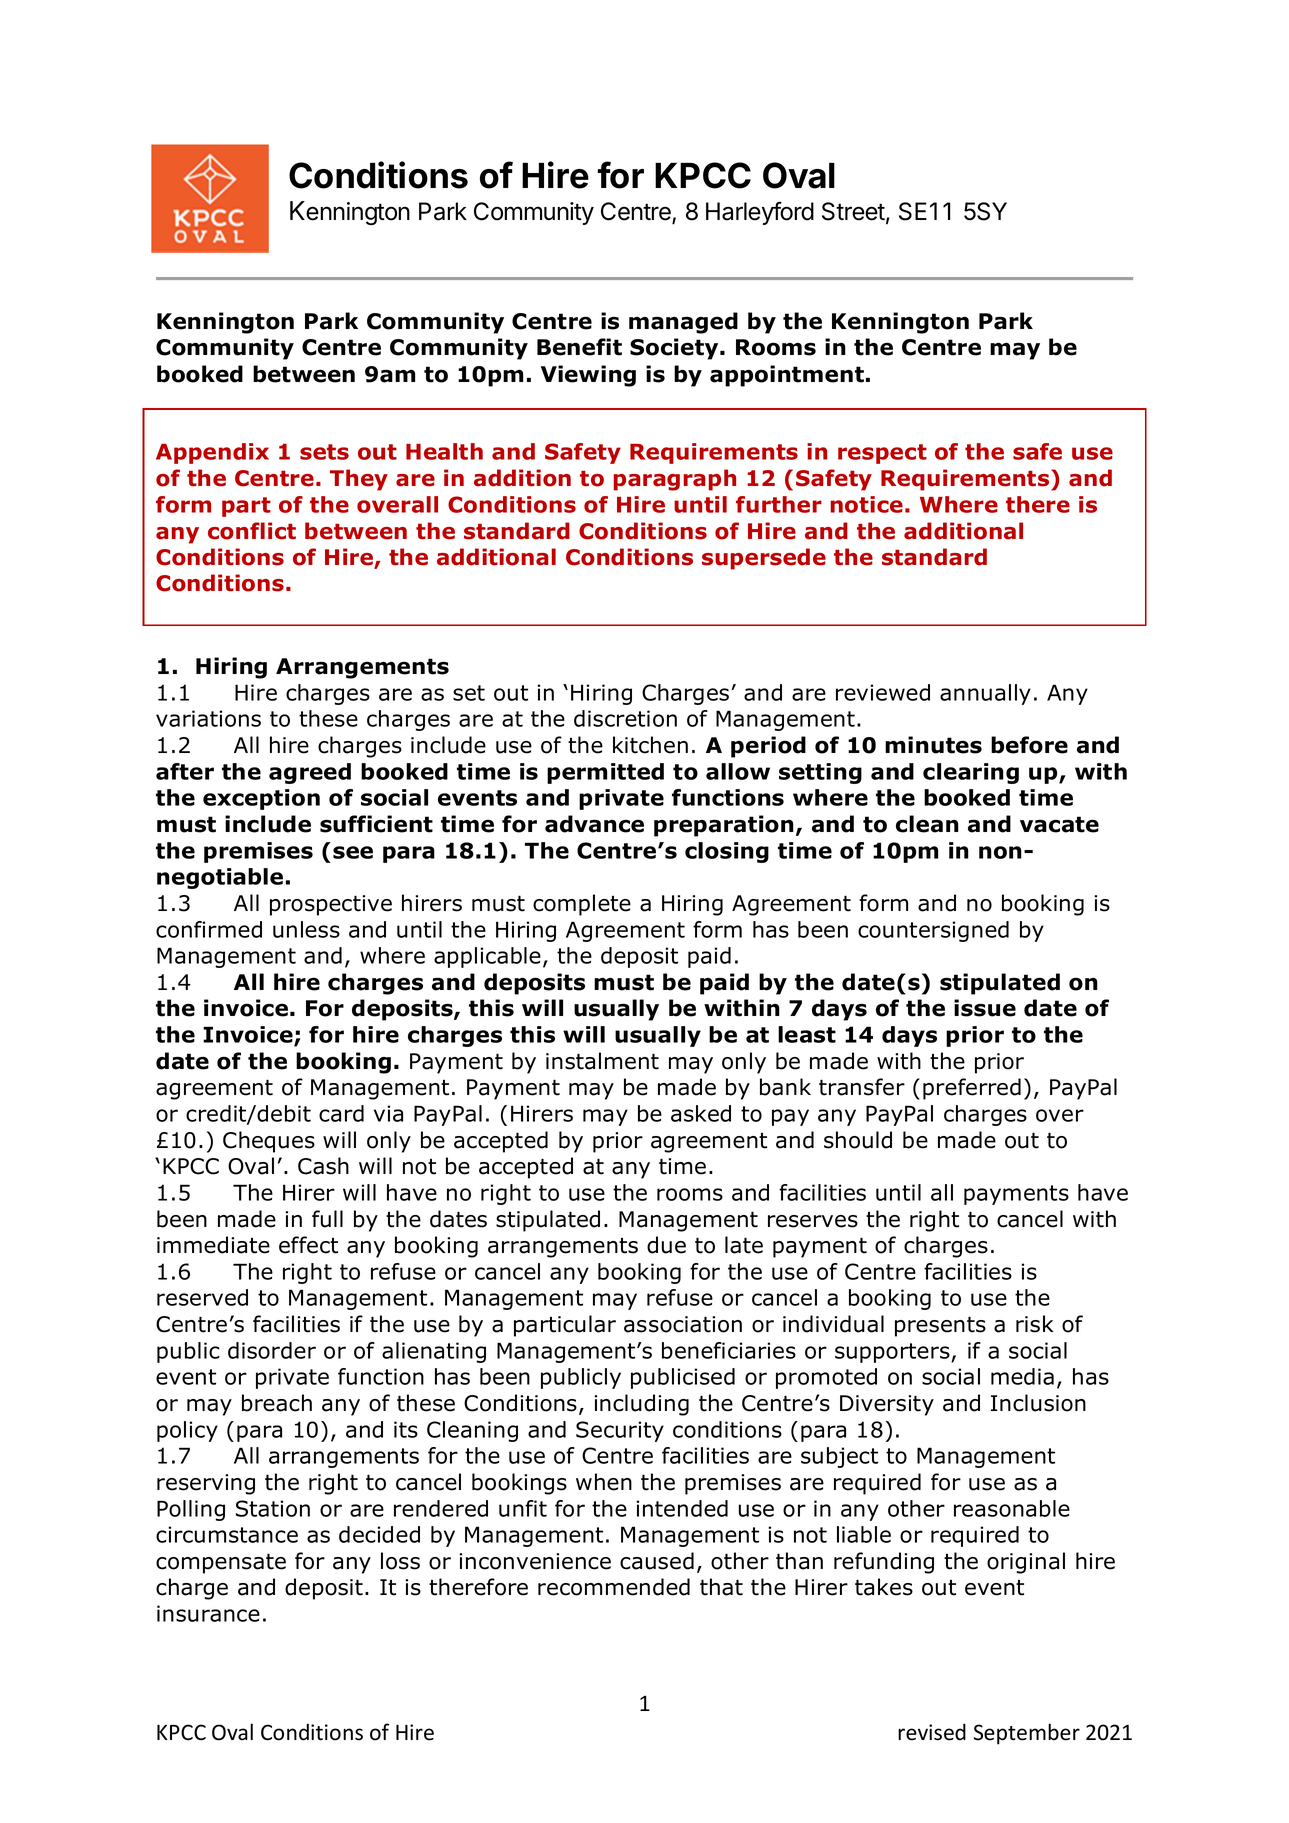  What do you see at coordinates (327, 1219) in the screenshot?
I see `full` at bounding box center [327, 1219].
